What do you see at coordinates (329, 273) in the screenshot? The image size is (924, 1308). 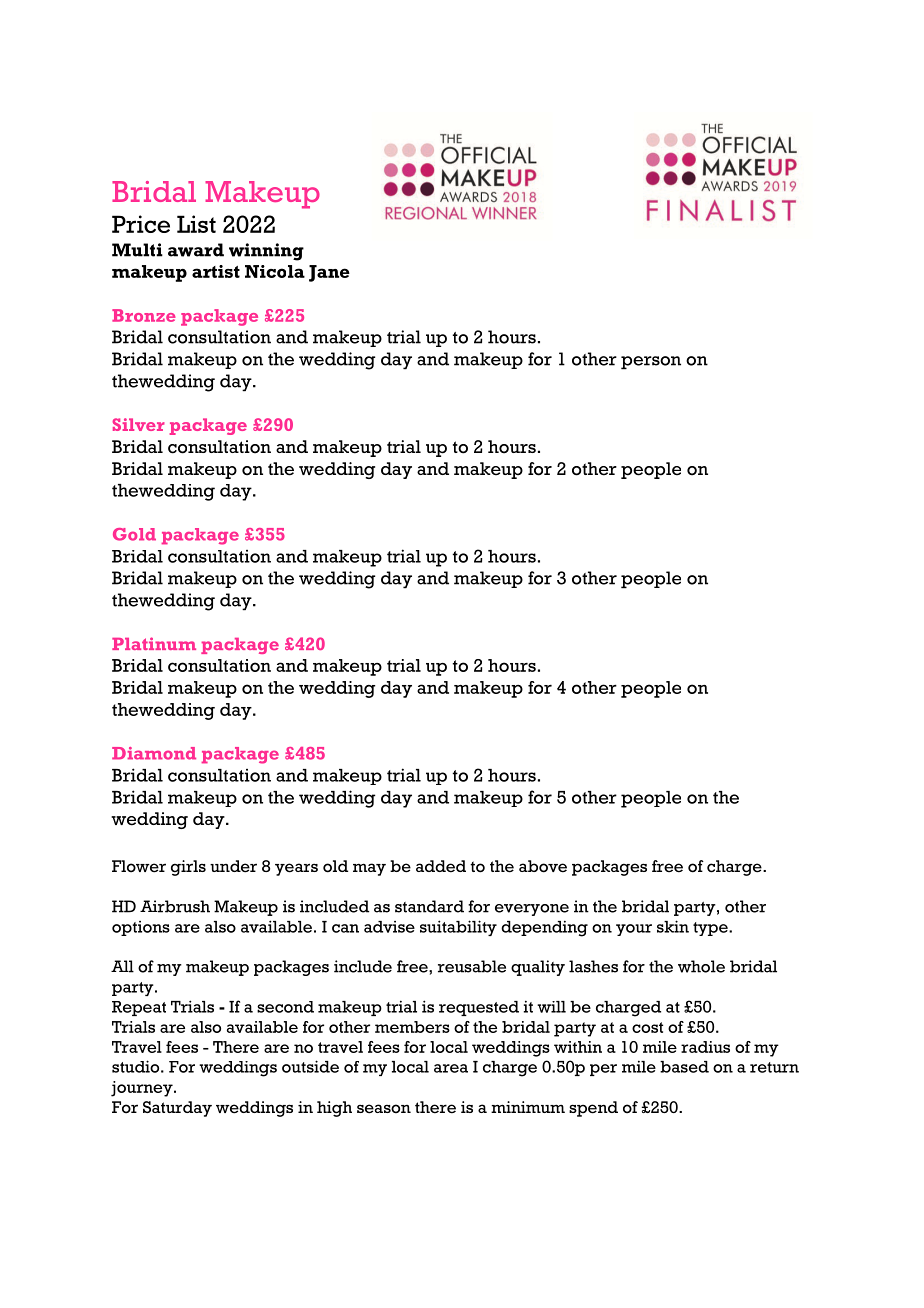 I see `Jane` at bounding box center [329, 273].
